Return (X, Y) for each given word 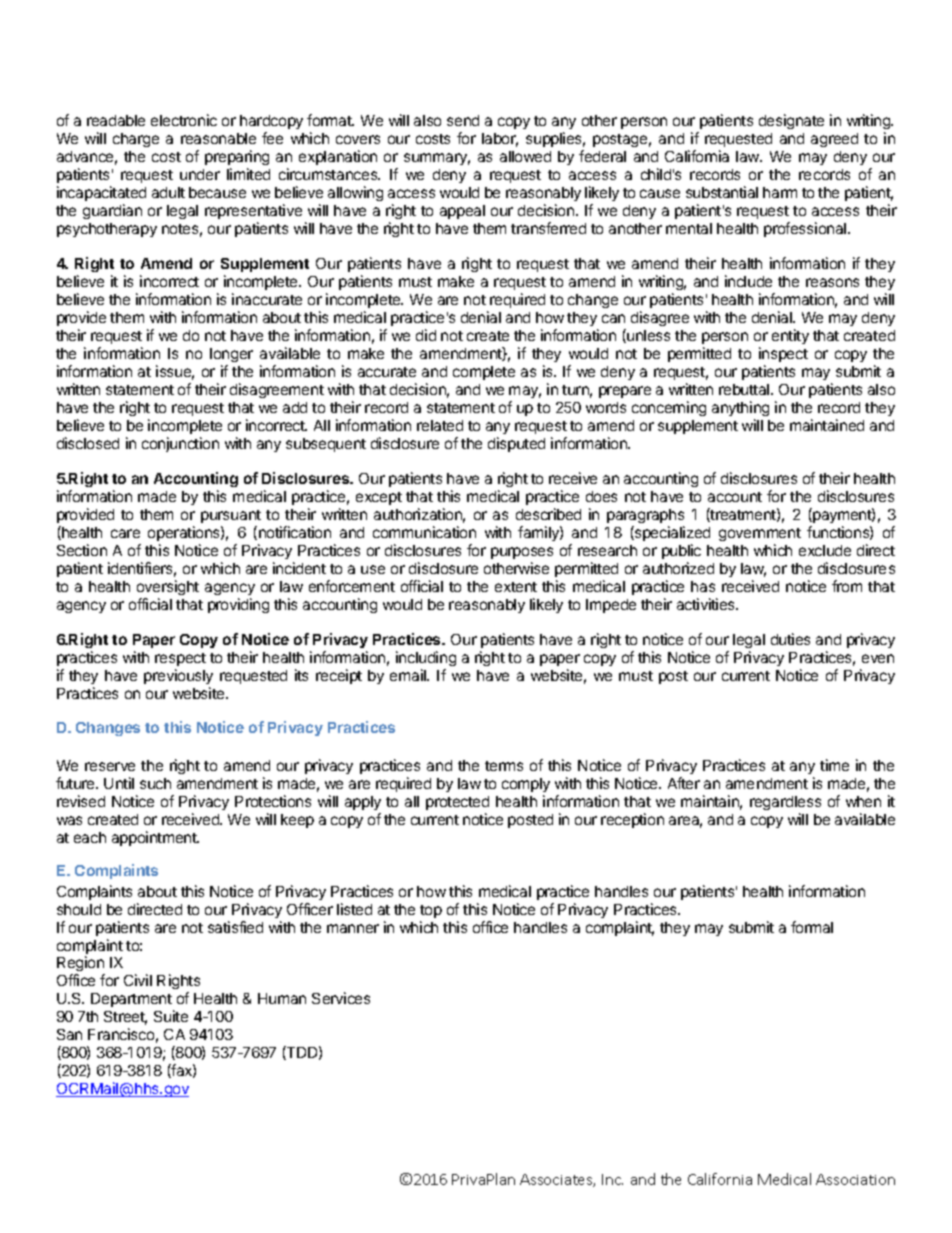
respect (180, 661)
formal (812, 927)
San (69, 1034)
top (431, 911)
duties (790, 639)
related (440, 425)
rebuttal (745, 389)
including (426, 660)
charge (136, 140)
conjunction (180, 444)
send (463, 120)
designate (791, 121)
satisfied (235, 927)
